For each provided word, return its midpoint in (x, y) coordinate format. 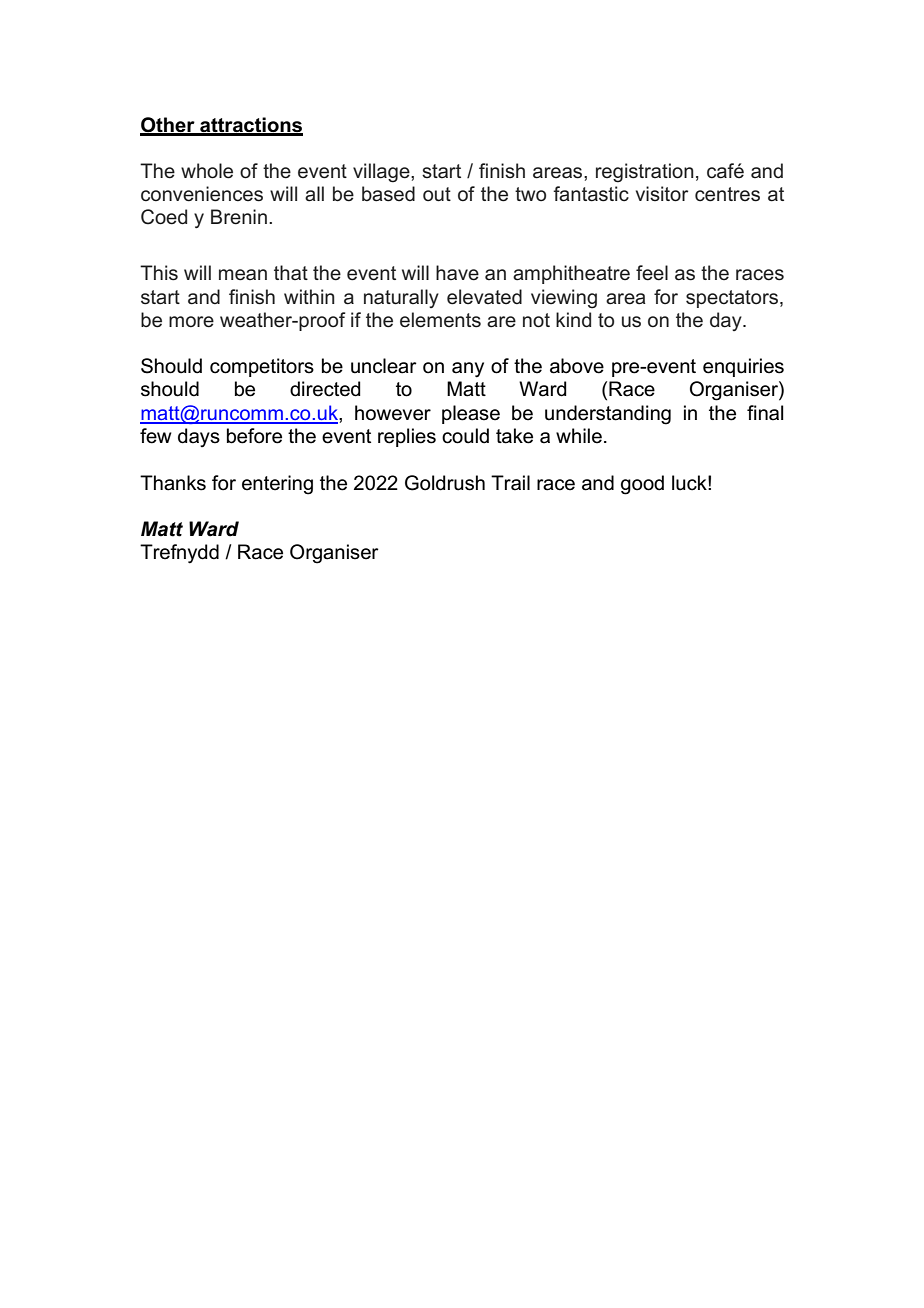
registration (645, 173)
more (191, 322)
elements (440, 320)
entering (277, 485)
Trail (510, 483)
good (642, 485)
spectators (733, 299)
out (437, 194)
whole (207, 171)
